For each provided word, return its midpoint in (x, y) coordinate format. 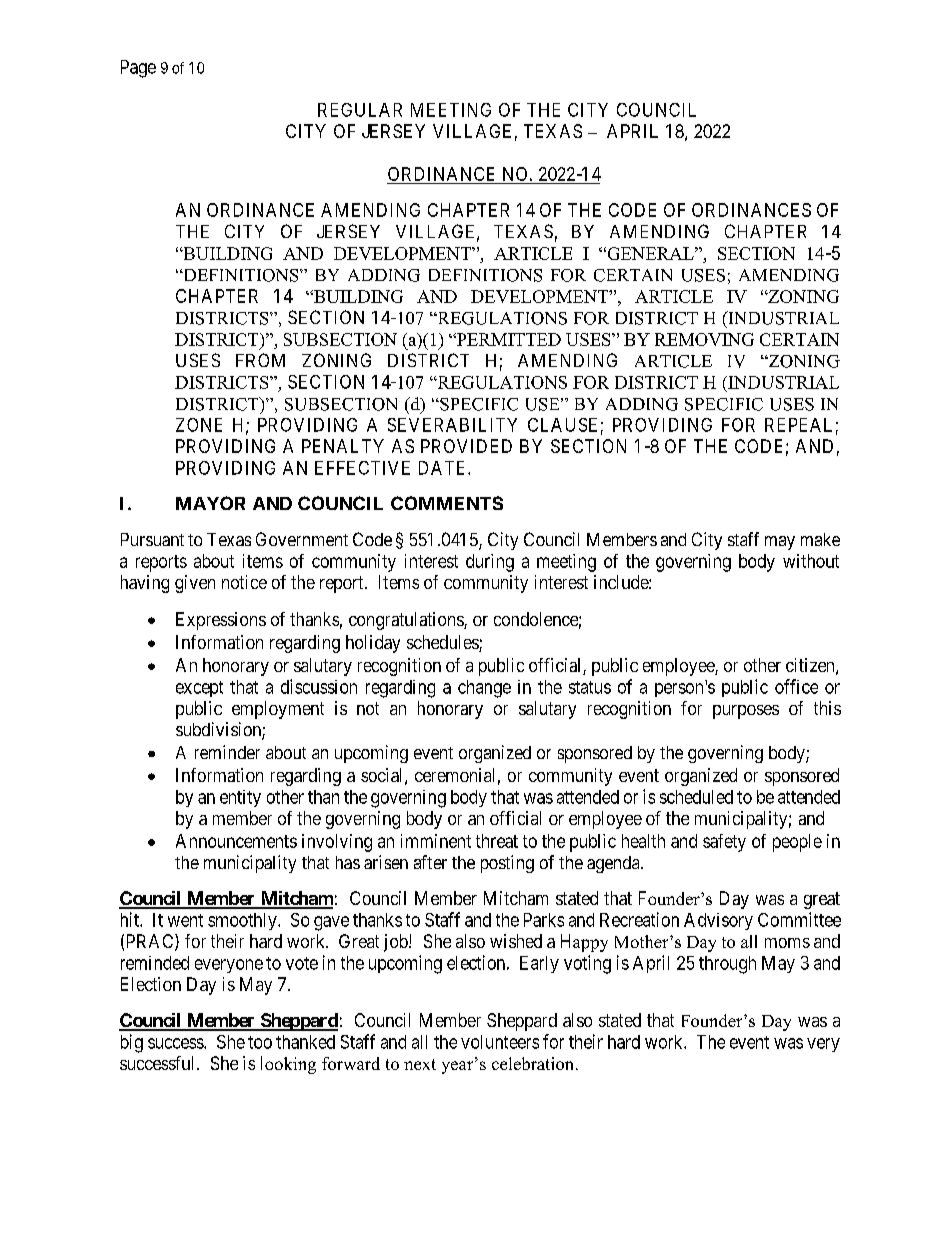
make (820, 539)
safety (724, 843)
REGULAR (360, 110)
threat (497, 841)
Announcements (236, 841)
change (484, 689)
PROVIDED (466, 446)
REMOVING (704, 339)
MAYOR (210, 503)
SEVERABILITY (452, 425)
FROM (260, 360)
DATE (444, 468)
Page (138, 69)
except (199, 689)
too (260, 1042)
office (796, 686)
